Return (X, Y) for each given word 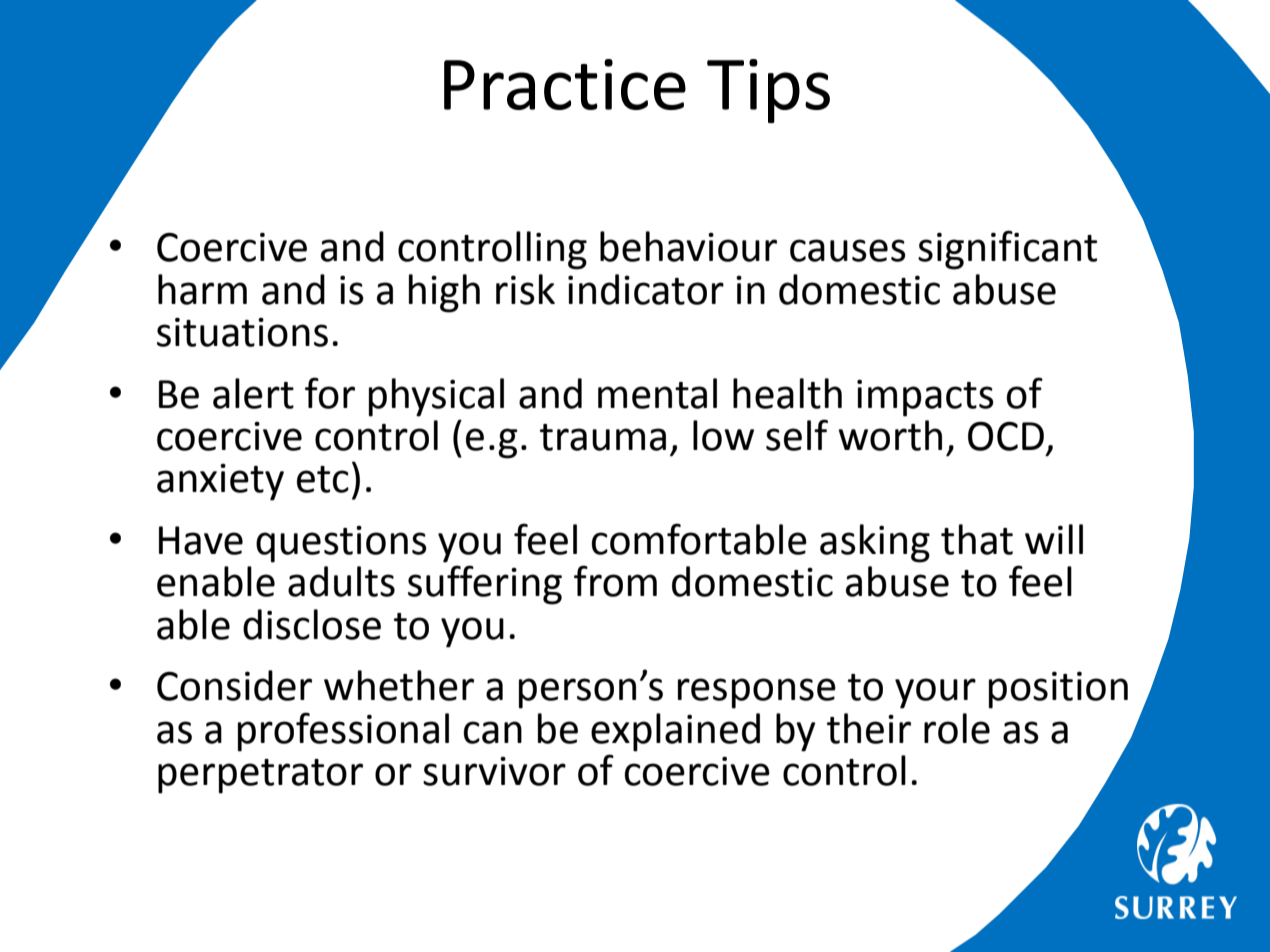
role (957, 728)
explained (675, 732)
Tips (768, 91)
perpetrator (260, 776)
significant (1007, 250)
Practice (565, 84)
